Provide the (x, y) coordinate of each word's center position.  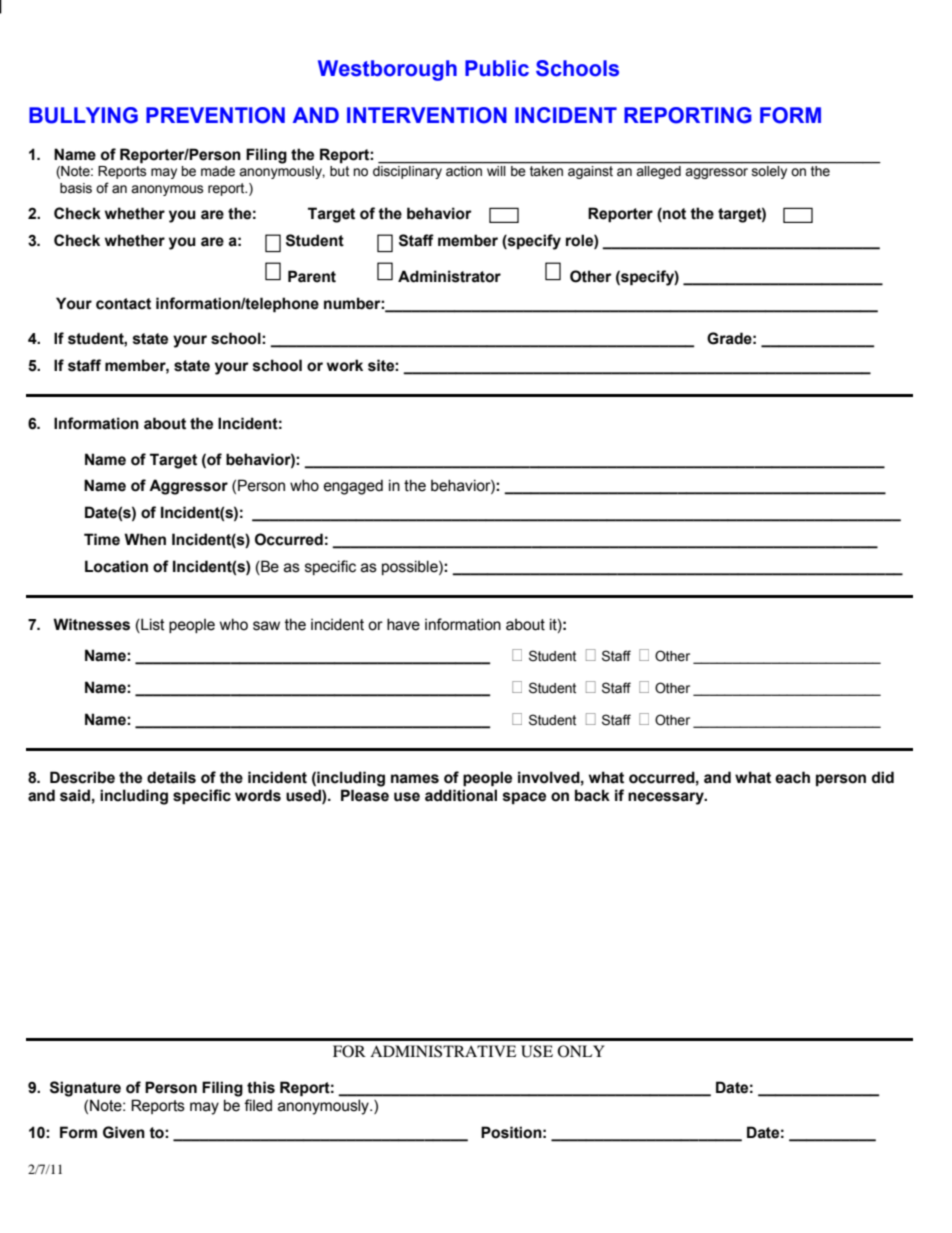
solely (769, 172)
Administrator (449, 276)
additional (461, 795)
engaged (353, 487)
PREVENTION (215, 115)
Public (497, 68)
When (145, 539)
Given (124, 1132)
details (171, 777)
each (792, 777)
